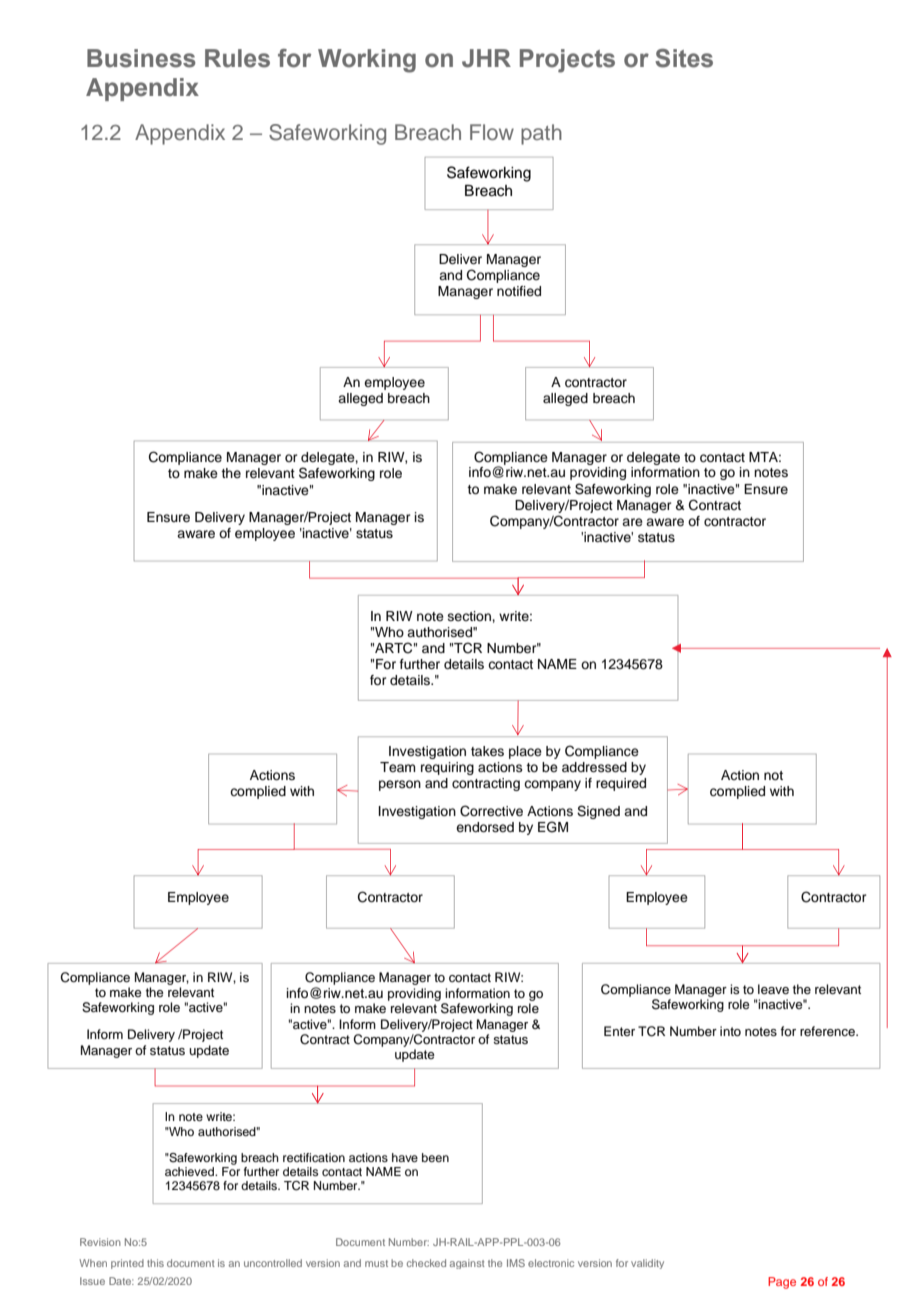  What do you see at coordinates (541, 134) in the screenshot?
I see `path` at bounding box center [541, 134].
